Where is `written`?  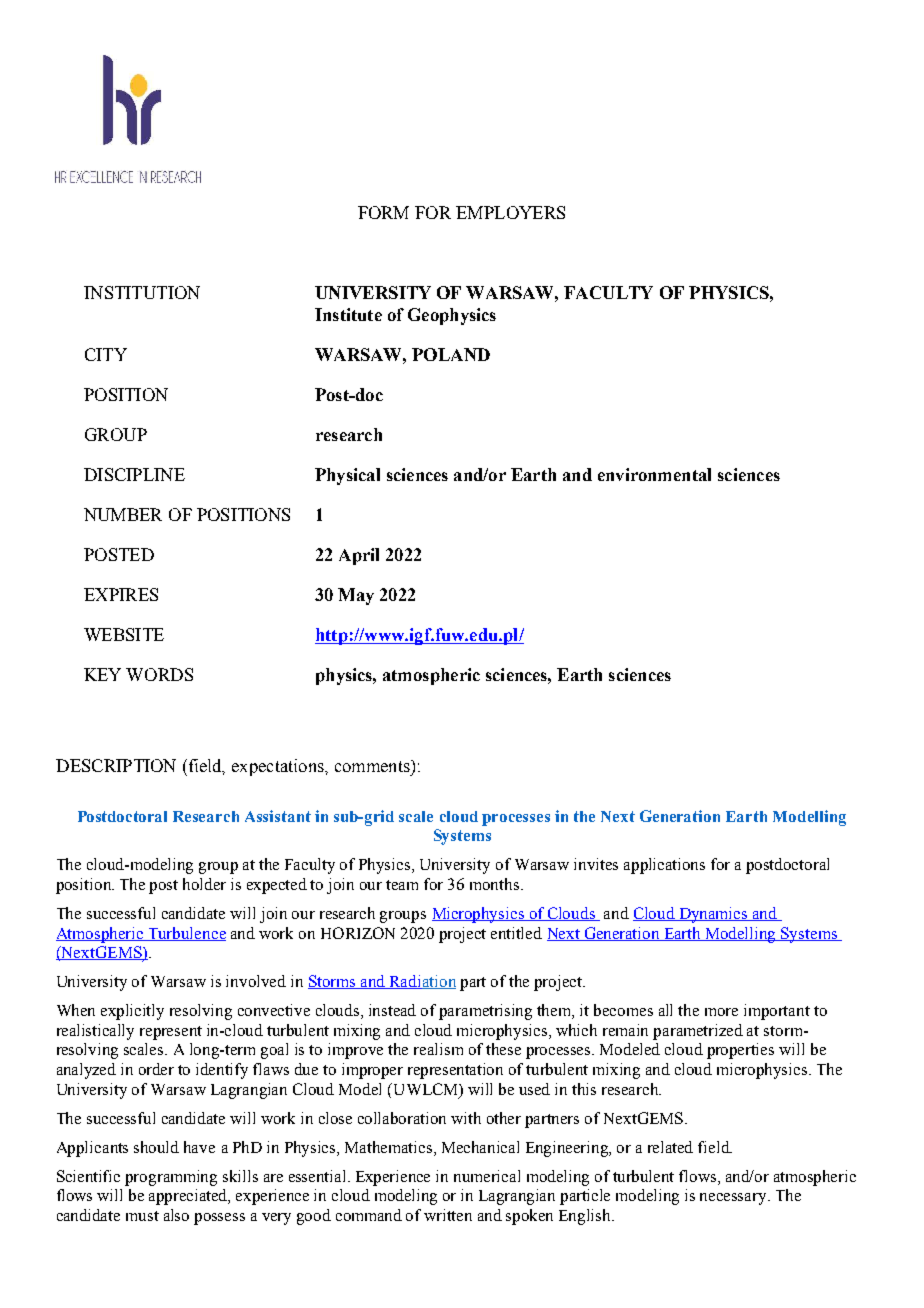 written is located at coordinates (448, 1215).
